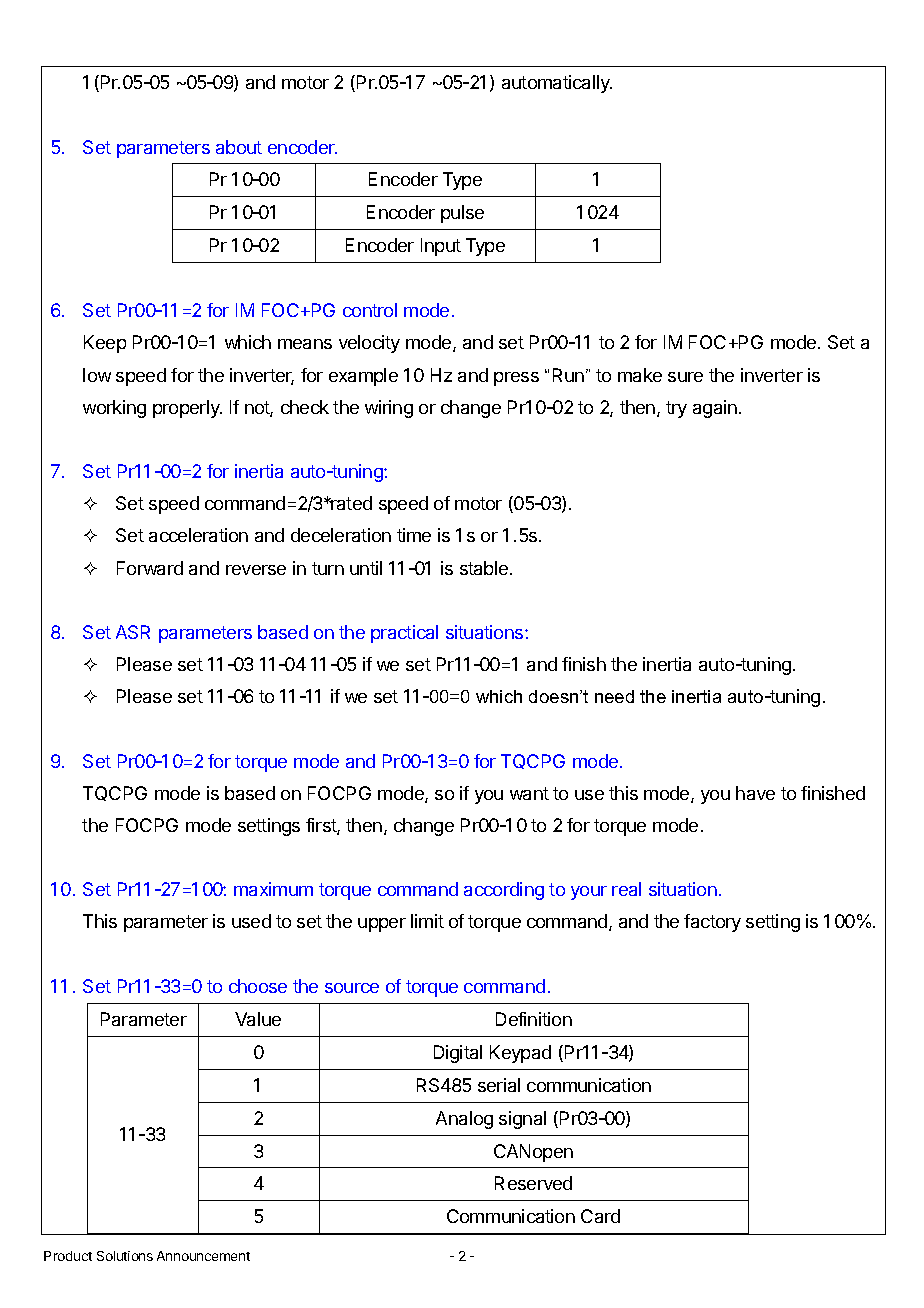 This document has height=1308, width=924. Describe the element at coordinates (251, 921) in the document. I see `used` at that location.
